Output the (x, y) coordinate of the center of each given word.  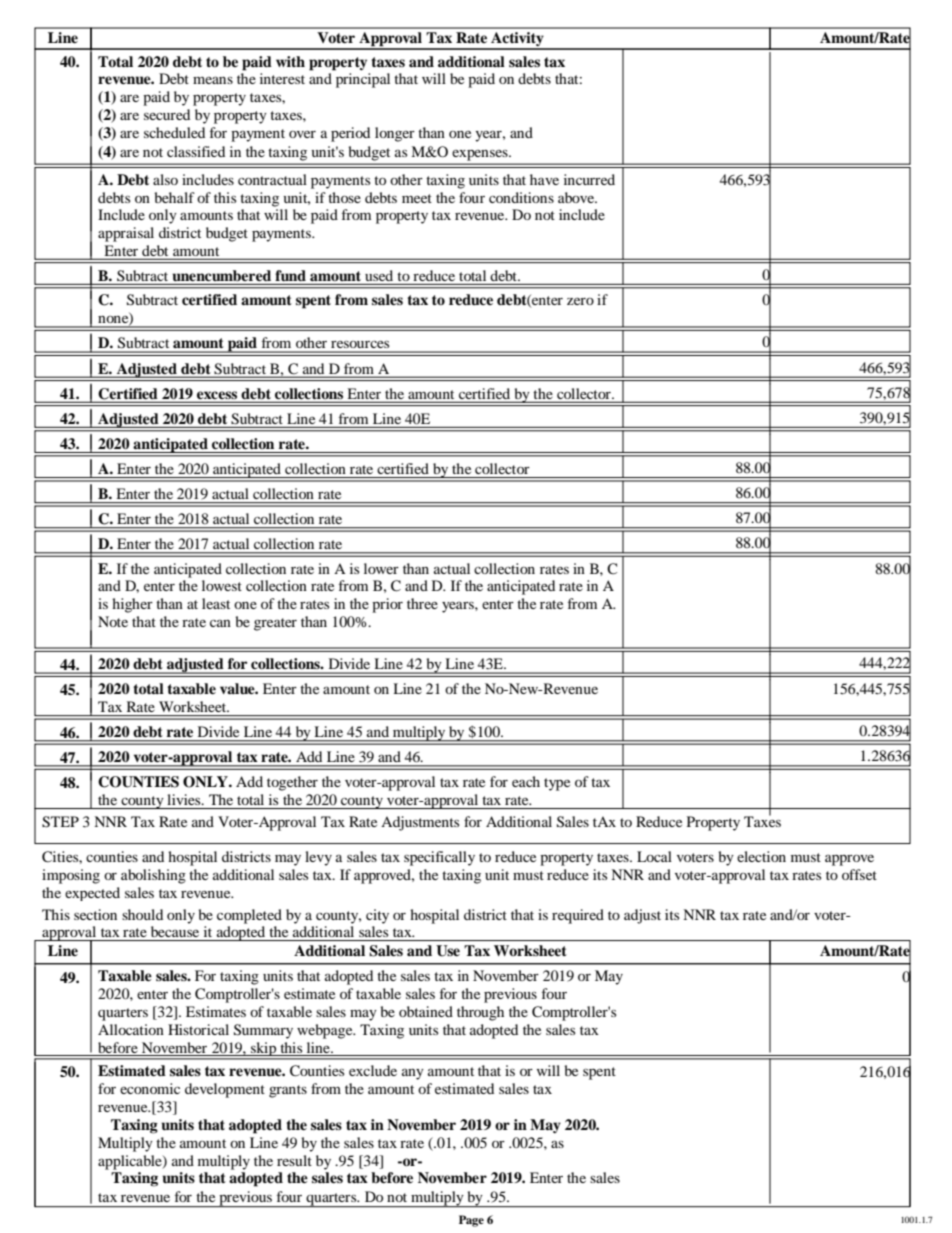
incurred (589, 179)
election (761, 856)
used (379, 275)
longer (395, 134)
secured (167, 114)
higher (132, 605)
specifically (439, 858)
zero (580, 301)
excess (217, 395)
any (413, 1074)
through (480, 1013)
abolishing (153, 876)
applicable (131, 1162)
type (557, 784)
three (422, 603)
